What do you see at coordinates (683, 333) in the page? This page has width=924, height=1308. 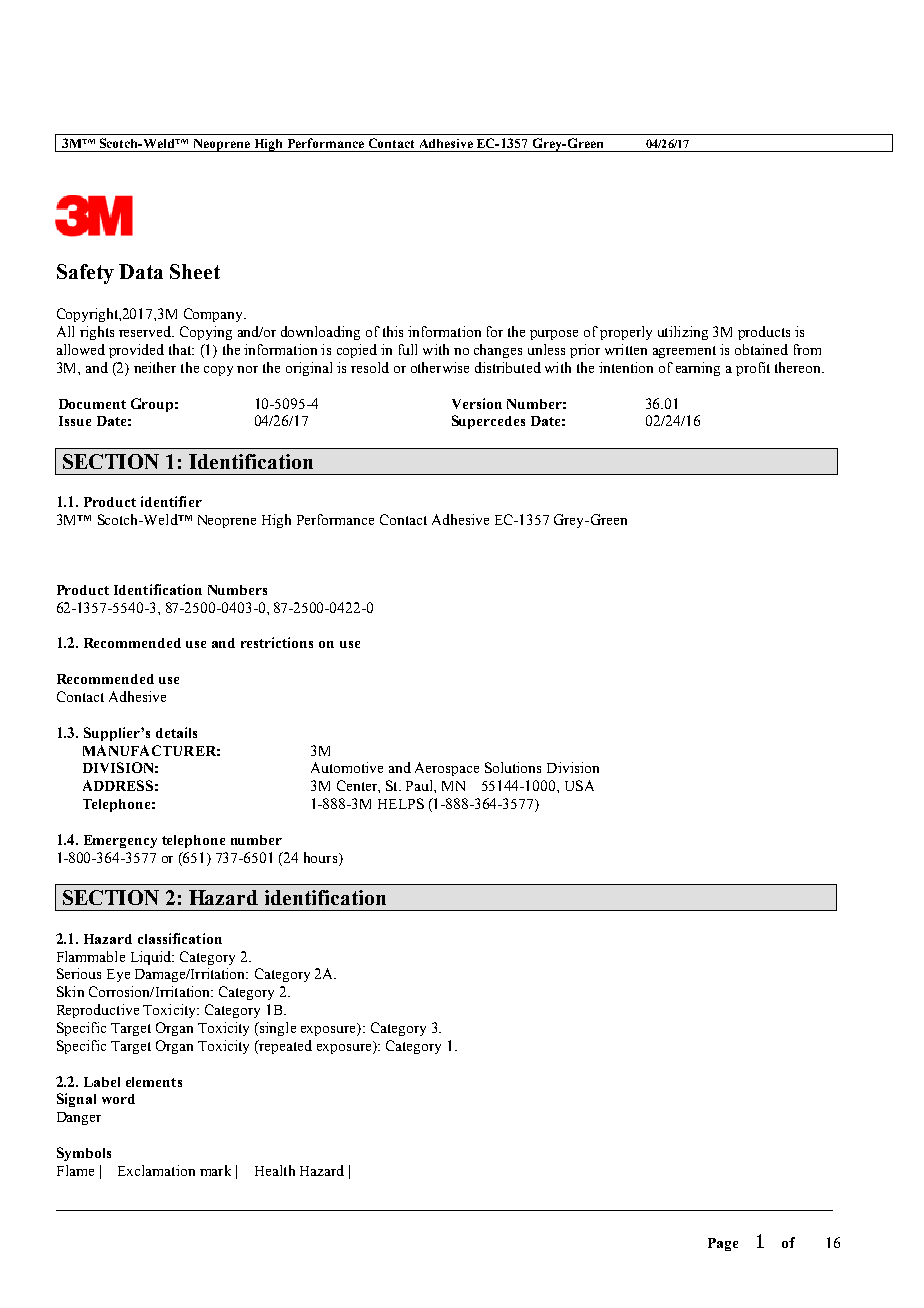 I see `utilizing` at bounding box center [683, 333].
